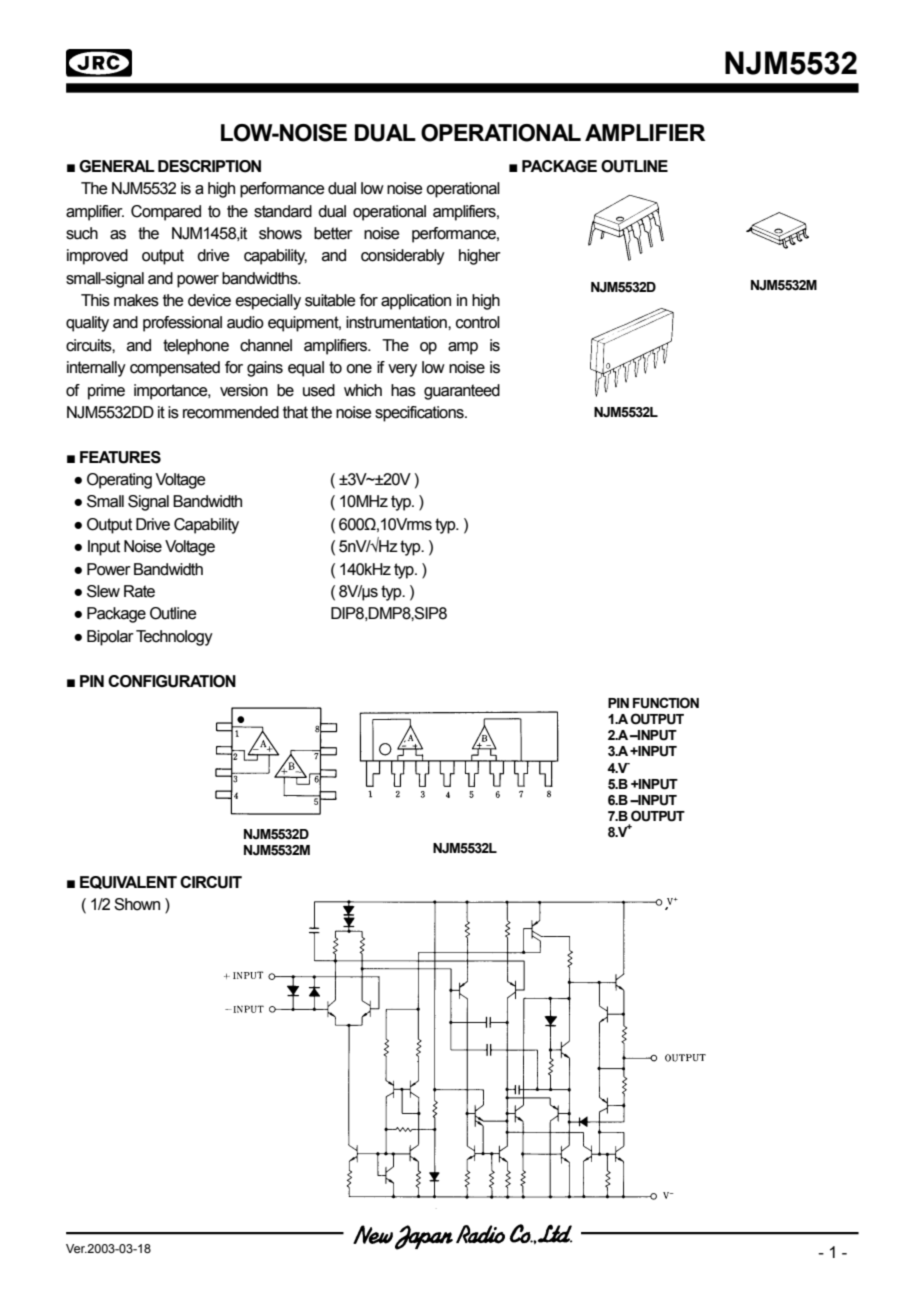 The image size is (924, 1308). What do you see at coordinates (139, 591) in the screenshot?
I see `Rate` at bounding box center [139, 591].
